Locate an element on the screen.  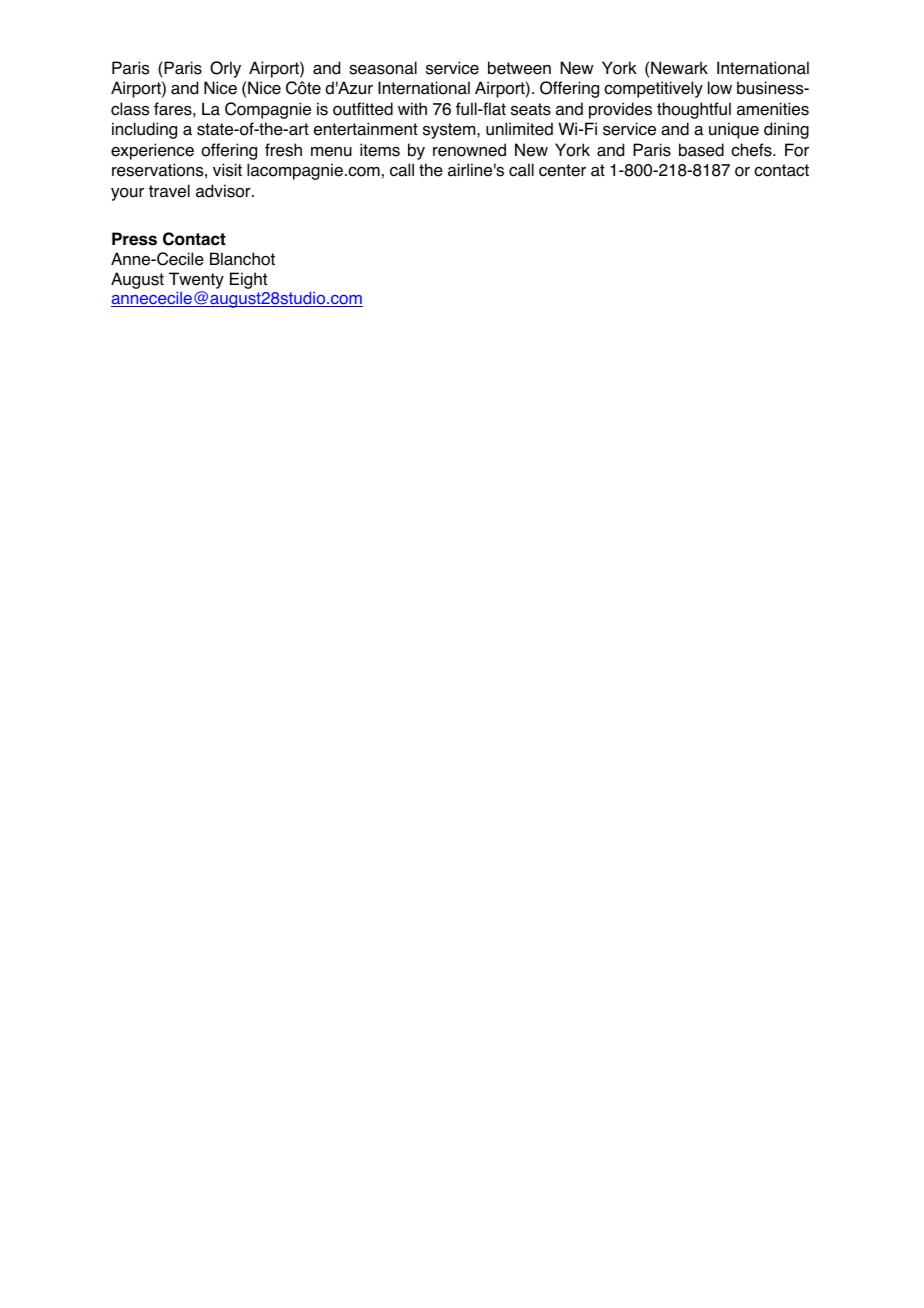
experience is located at coordinates (152, 151).
